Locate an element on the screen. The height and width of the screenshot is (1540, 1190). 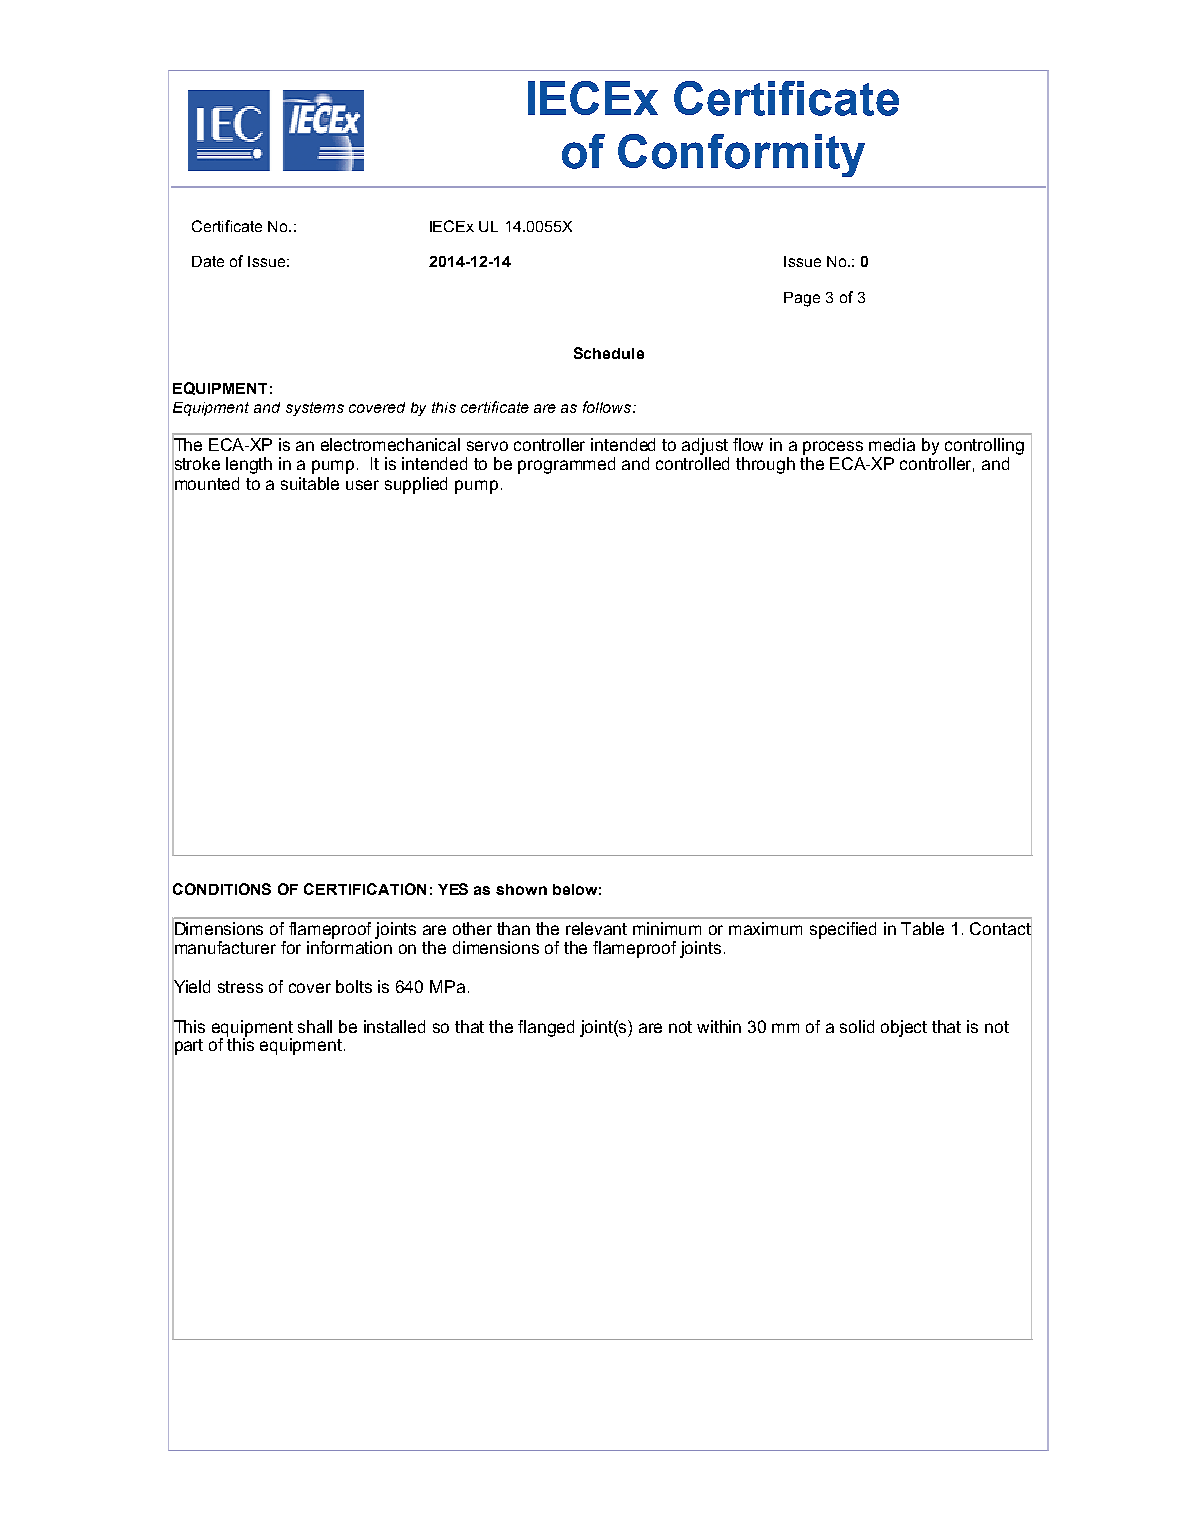
Date is located at coordinates (208, 261).
